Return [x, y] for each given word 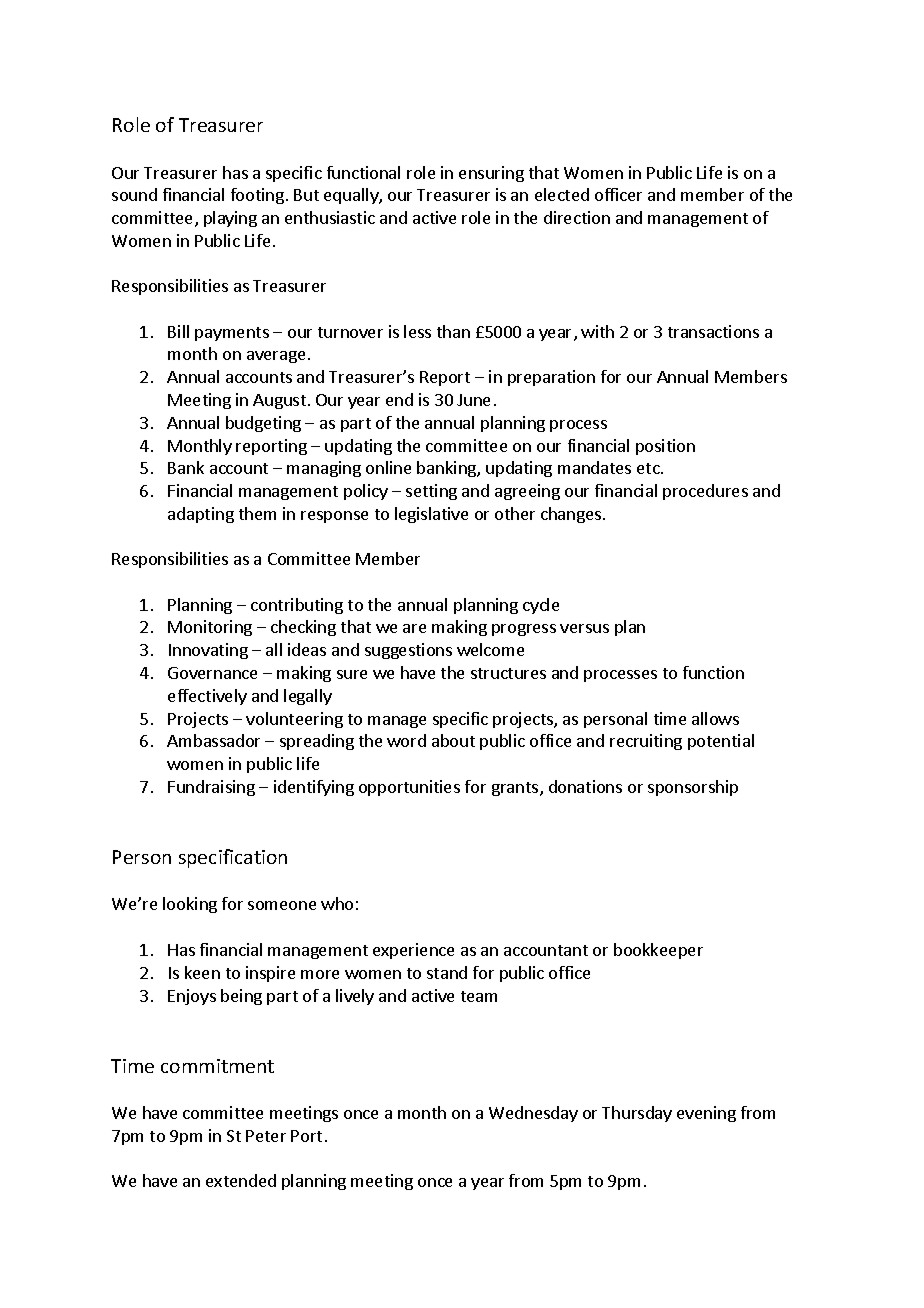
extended [241, 1180]
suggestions [408, 651]
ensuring [491, 174]
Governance [212, 673]
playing [230, 219]
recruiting [646, 742]
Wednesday [533, 1114]
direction [577, 217]
